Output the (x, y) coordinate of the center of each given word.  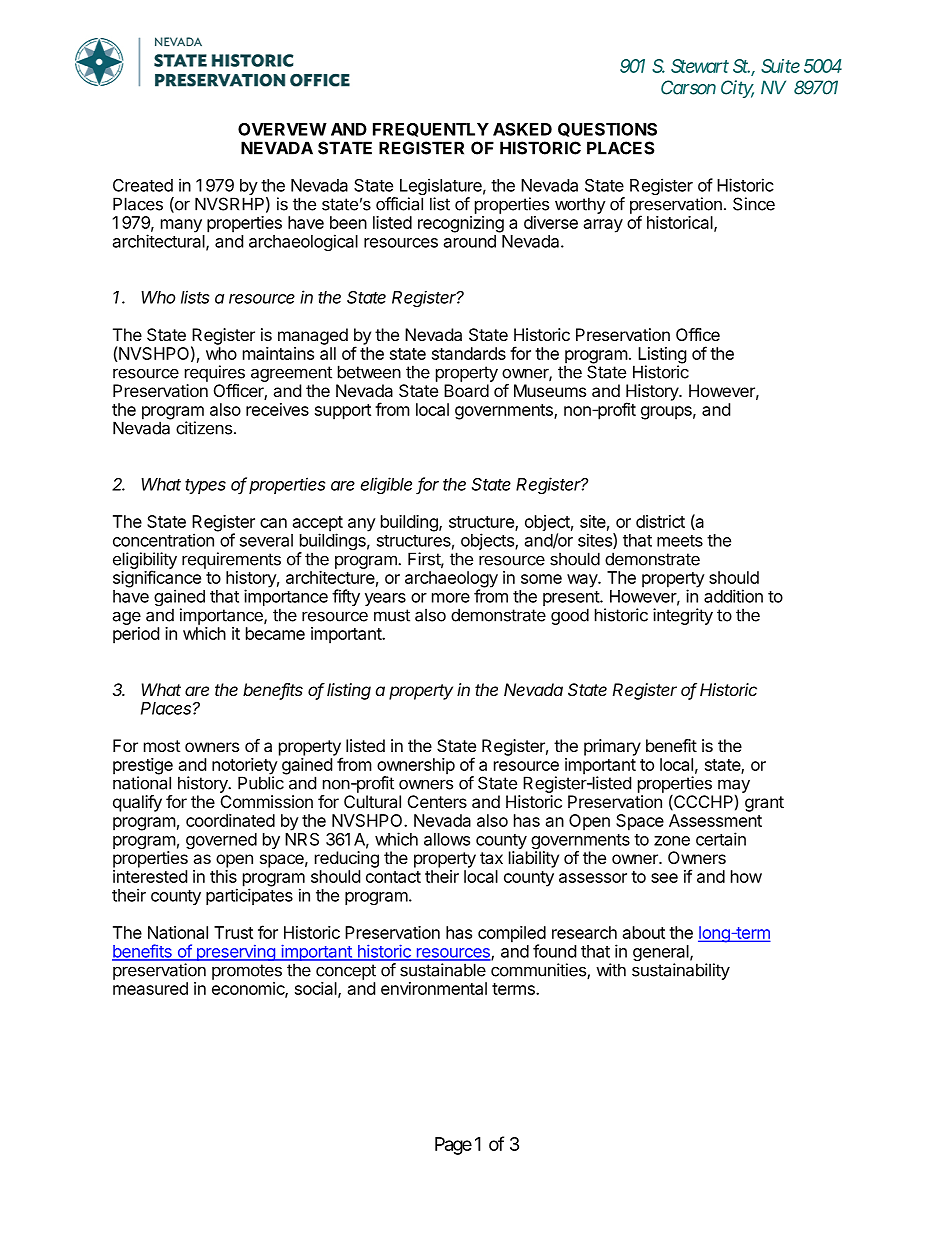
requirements (231, 560)
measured (150, 988)
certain (721, 839)
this (223, 876)
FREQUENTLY (431, 130)
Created (143, 185)
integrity (683, 616)
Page (453, 1146)
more (451, 598)
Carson (688, 87)
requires (215, 373)
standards (469, 353)
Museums (550, 390)
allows (447, 839)
